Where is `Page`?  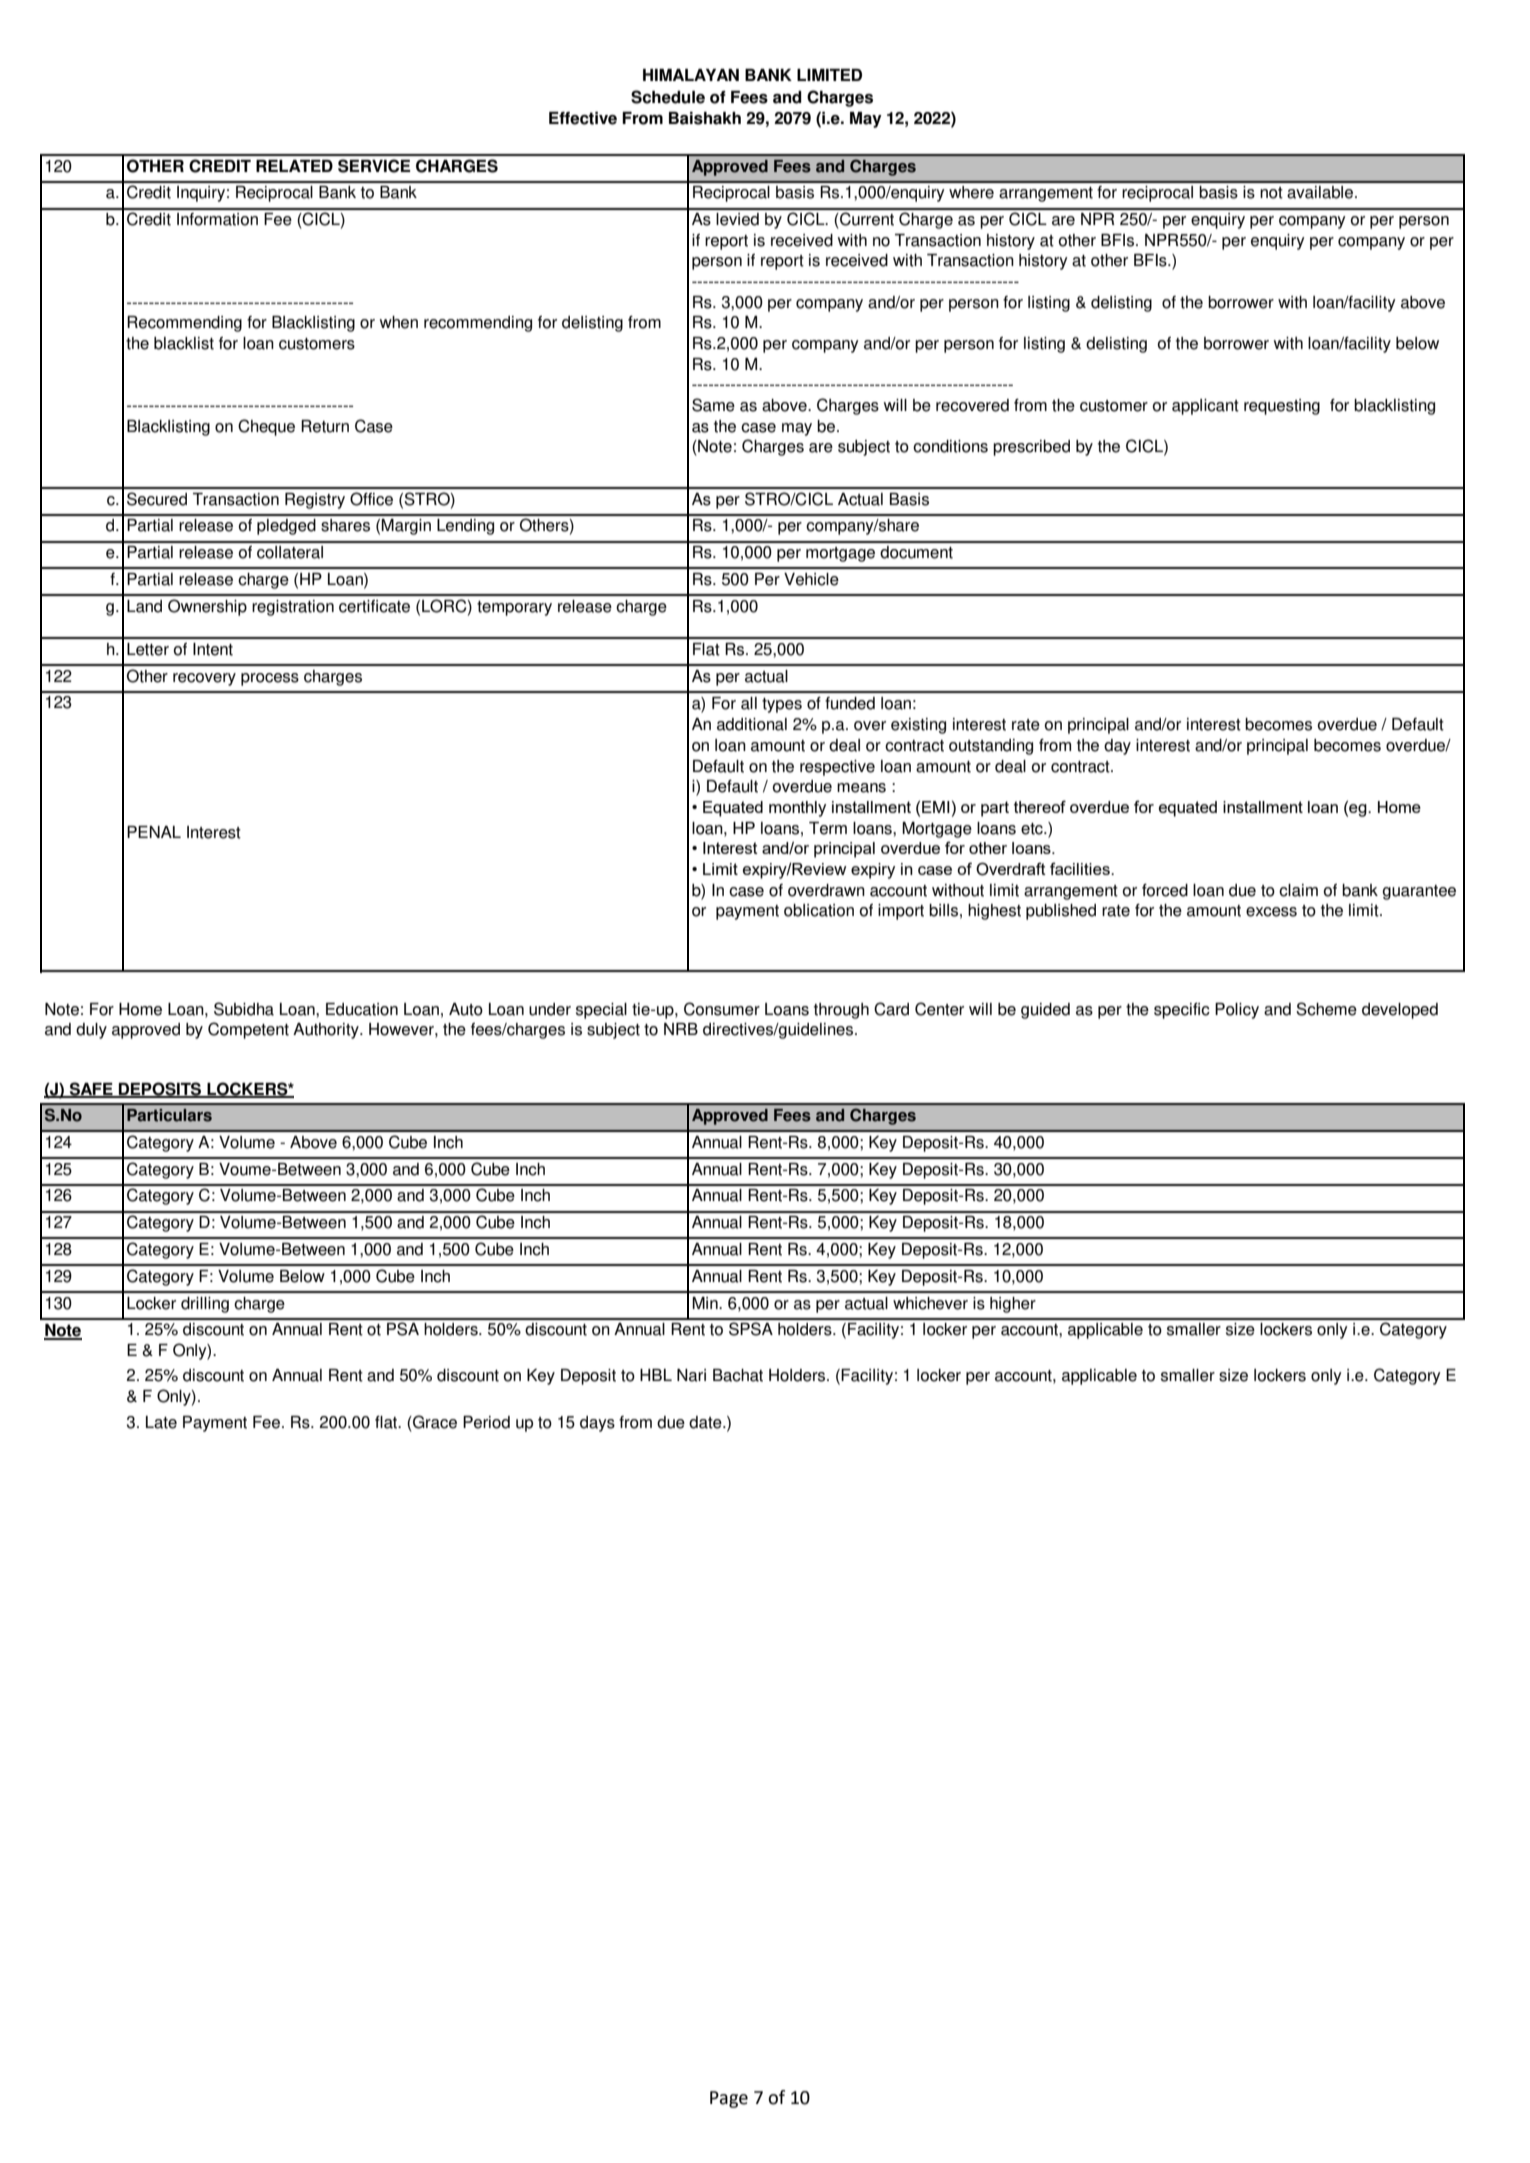
Page is located at coordinates (729, 2099).
